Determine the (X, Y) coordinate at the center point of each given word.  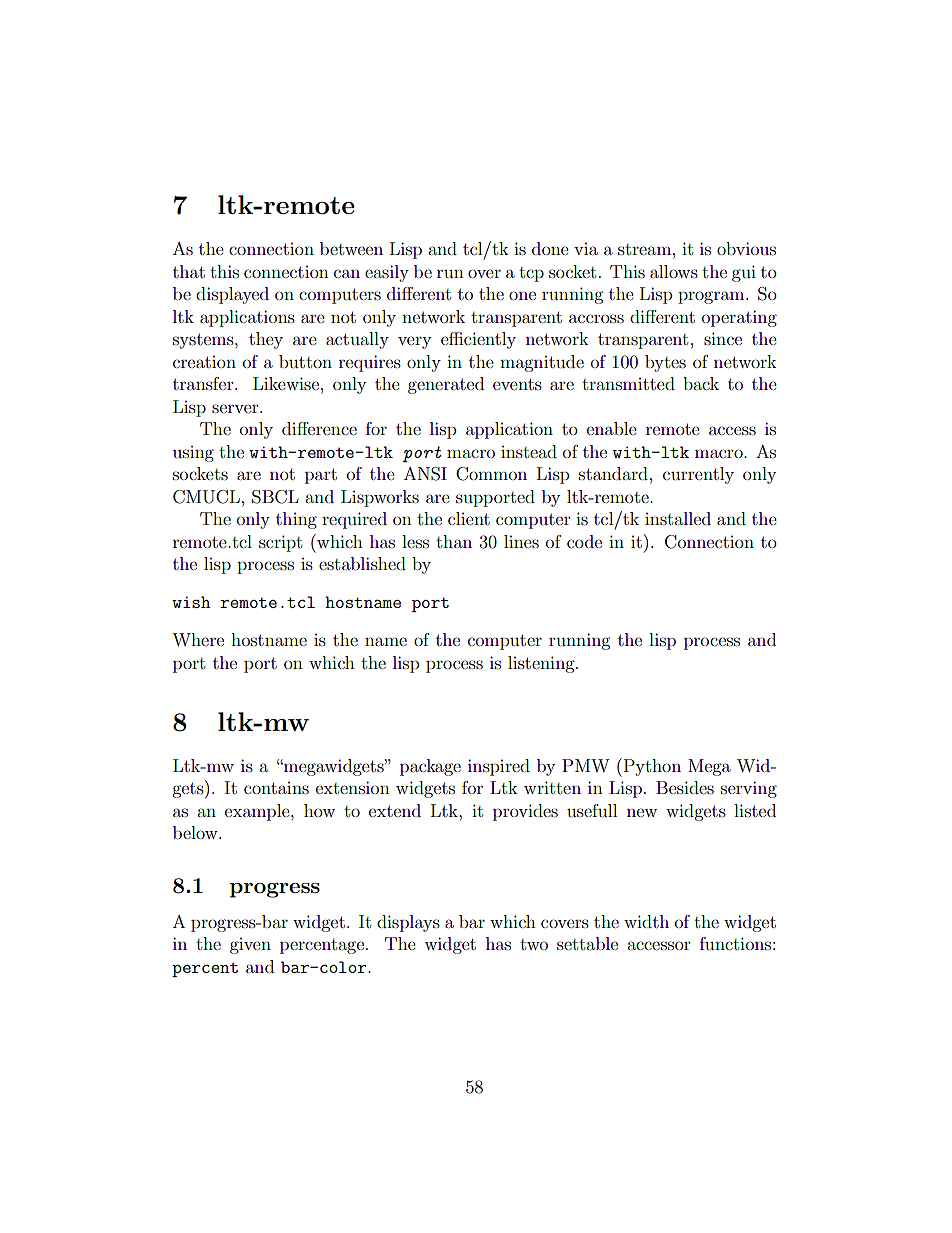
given (250, 946)
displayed (232, 295)
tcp (531, 274)
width (646, 921)
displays (408, 923)
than (454, 541)
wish (191, 602)
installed (678, 518)
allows (674, 271)
